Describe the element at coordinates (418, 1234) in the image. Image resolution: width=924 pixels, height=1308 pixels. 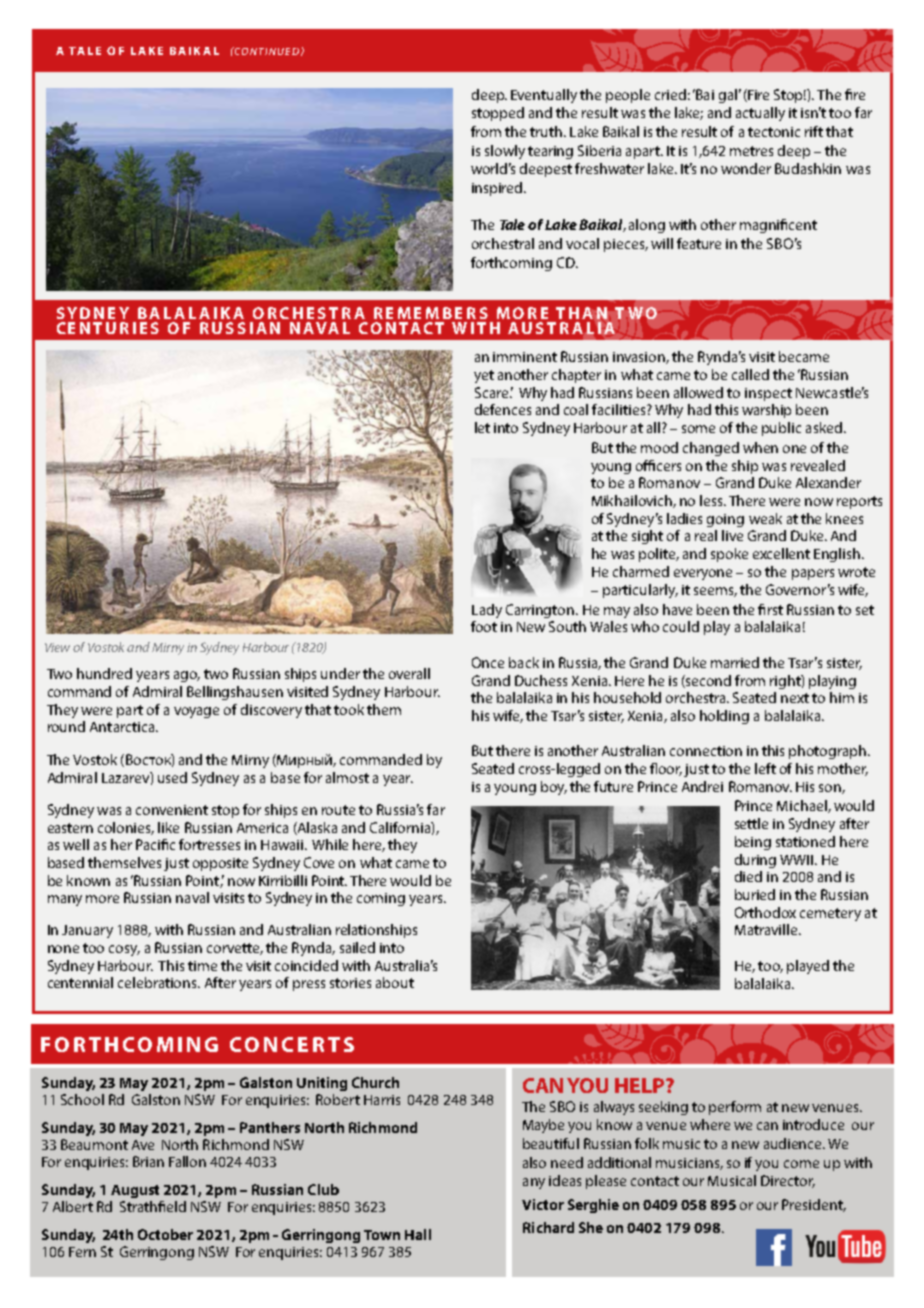
I see `Hall` at that location.
